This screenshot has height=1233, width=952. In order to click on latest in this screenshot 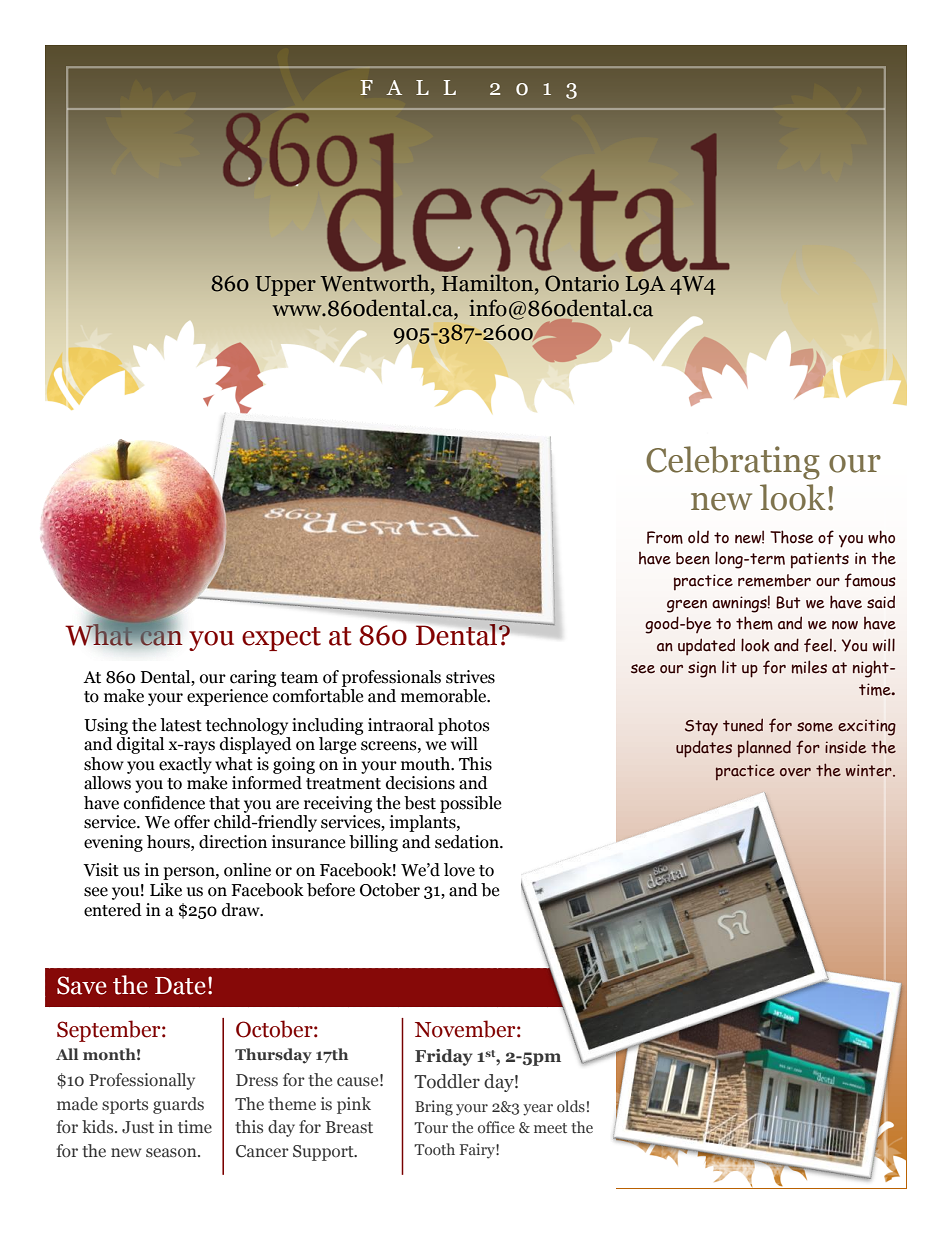, I will do `click(181, 725)`.
